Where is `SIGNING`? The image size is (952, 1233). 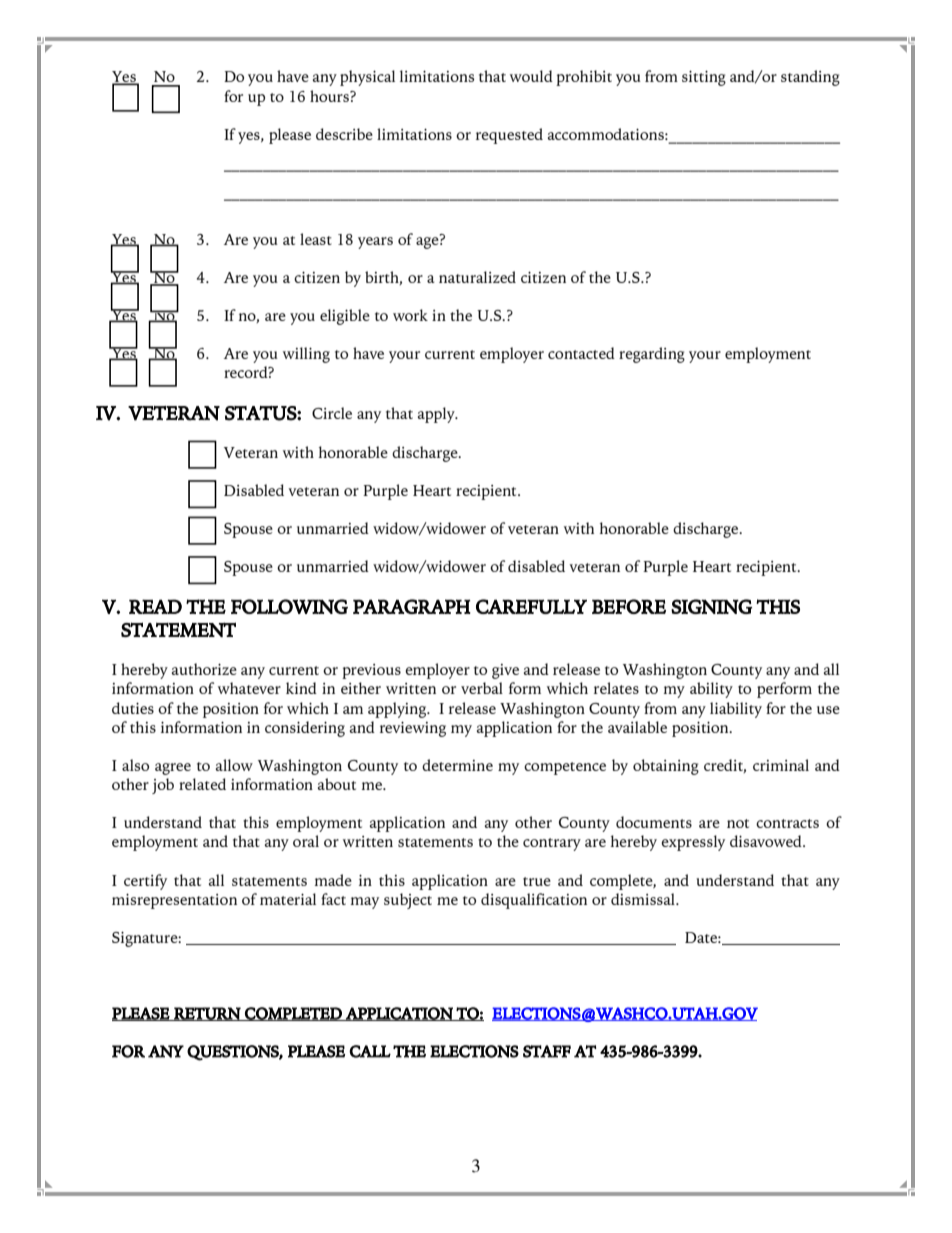 SIGNING is located at coordinates (711, 606).
